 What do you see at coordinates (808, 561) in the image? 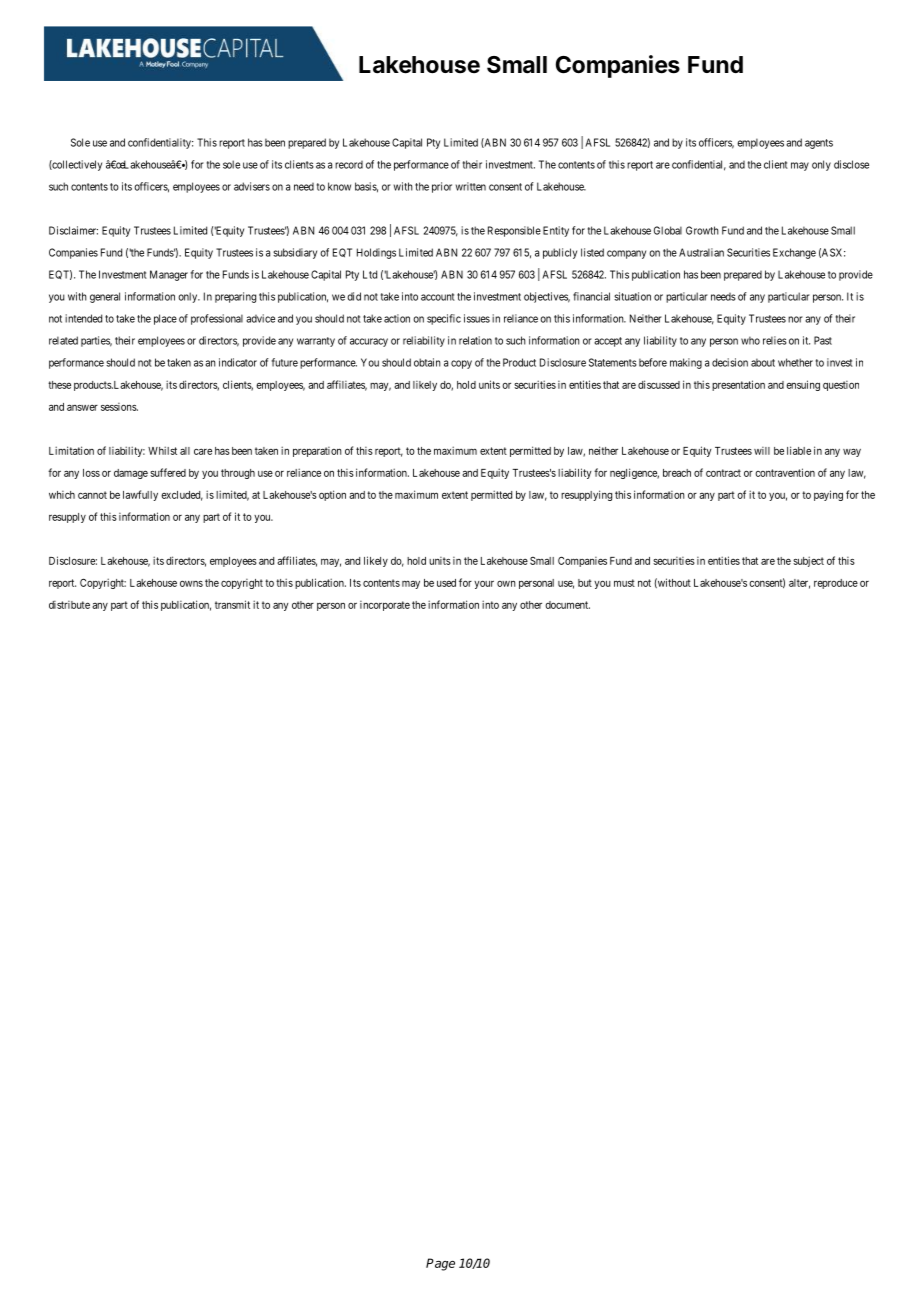
I see `subject` at bounding box center [808, 561].
